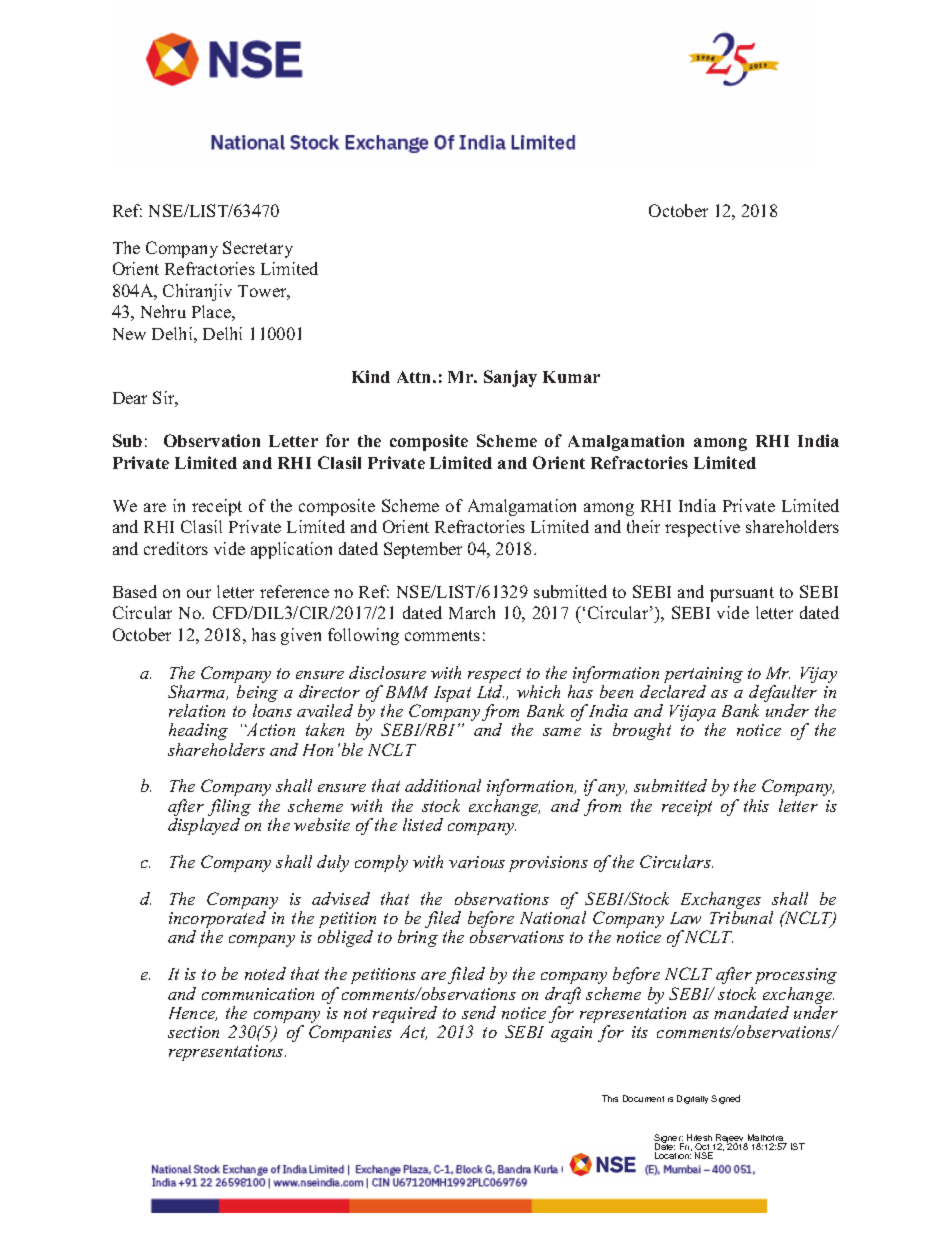  I want to click on bring, so click(418, 938).
